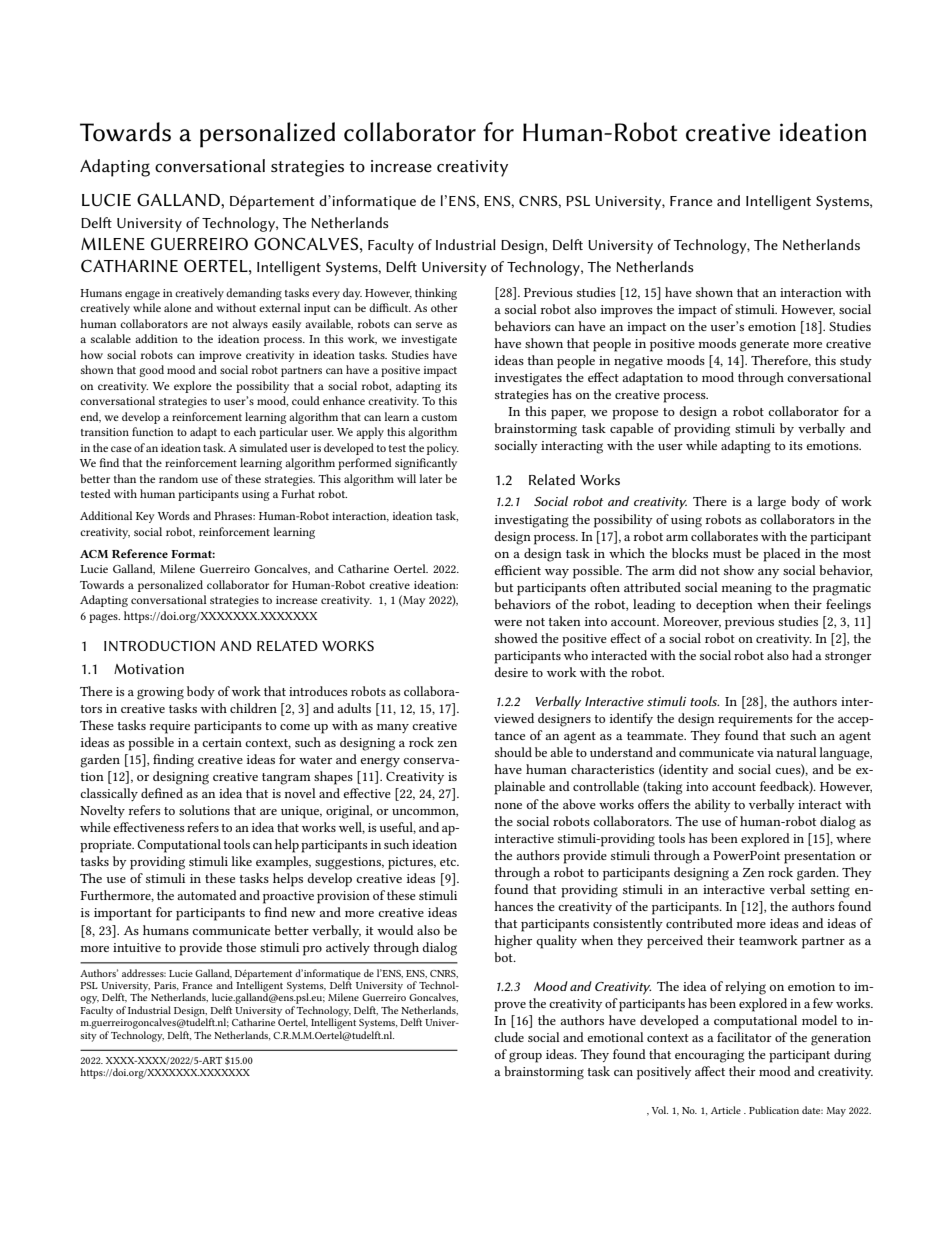  I want to click on alone, so click(177, 307).
